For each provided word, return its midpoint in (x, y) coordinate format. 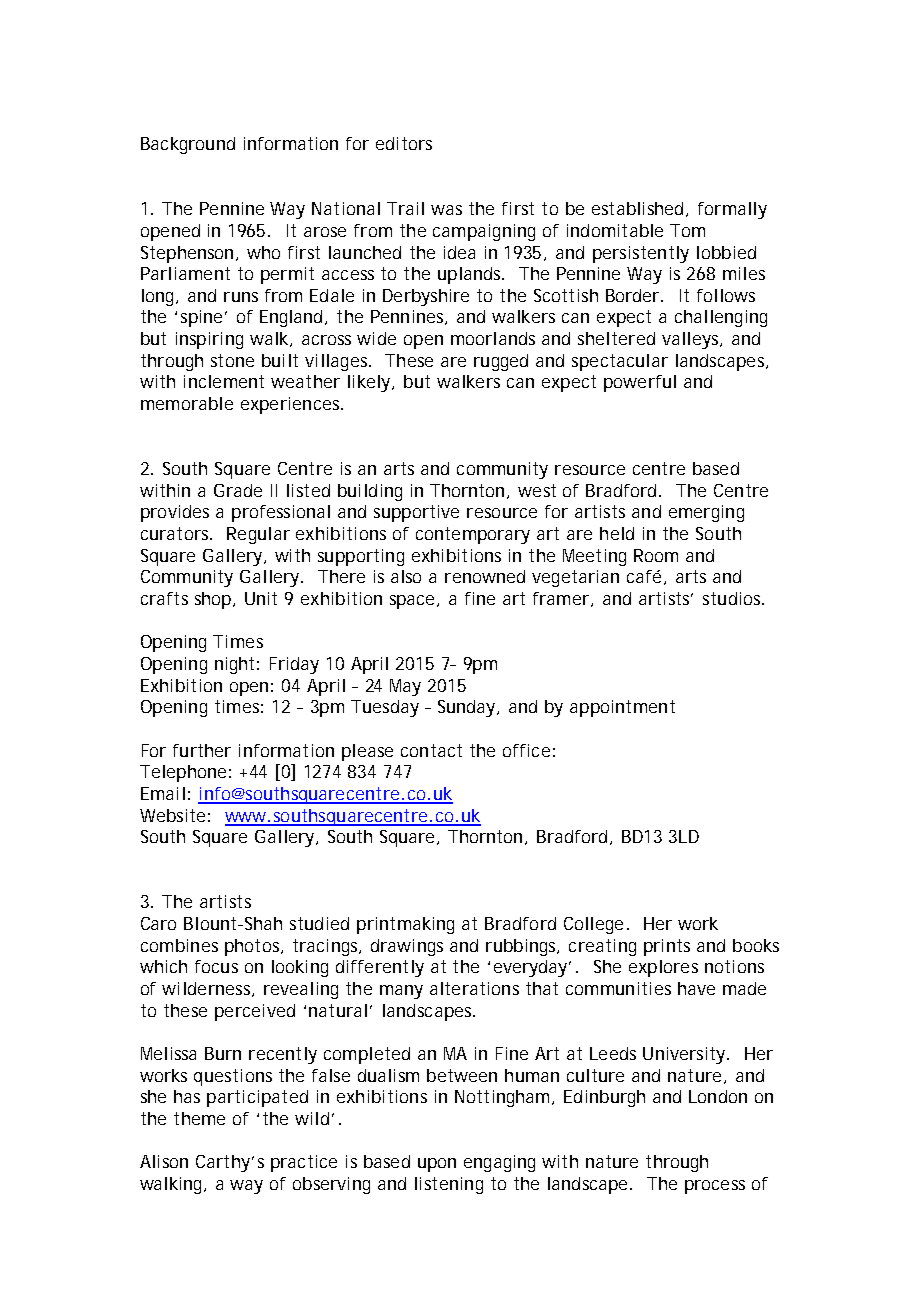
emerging (706, 513)
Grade (238, 490)
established (639, 209)
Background (188, 145)
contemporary (473, 535)
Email (163, 793)
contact (431, 750)
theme (199, 1118)
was (446, 210)
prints (667, 947)
